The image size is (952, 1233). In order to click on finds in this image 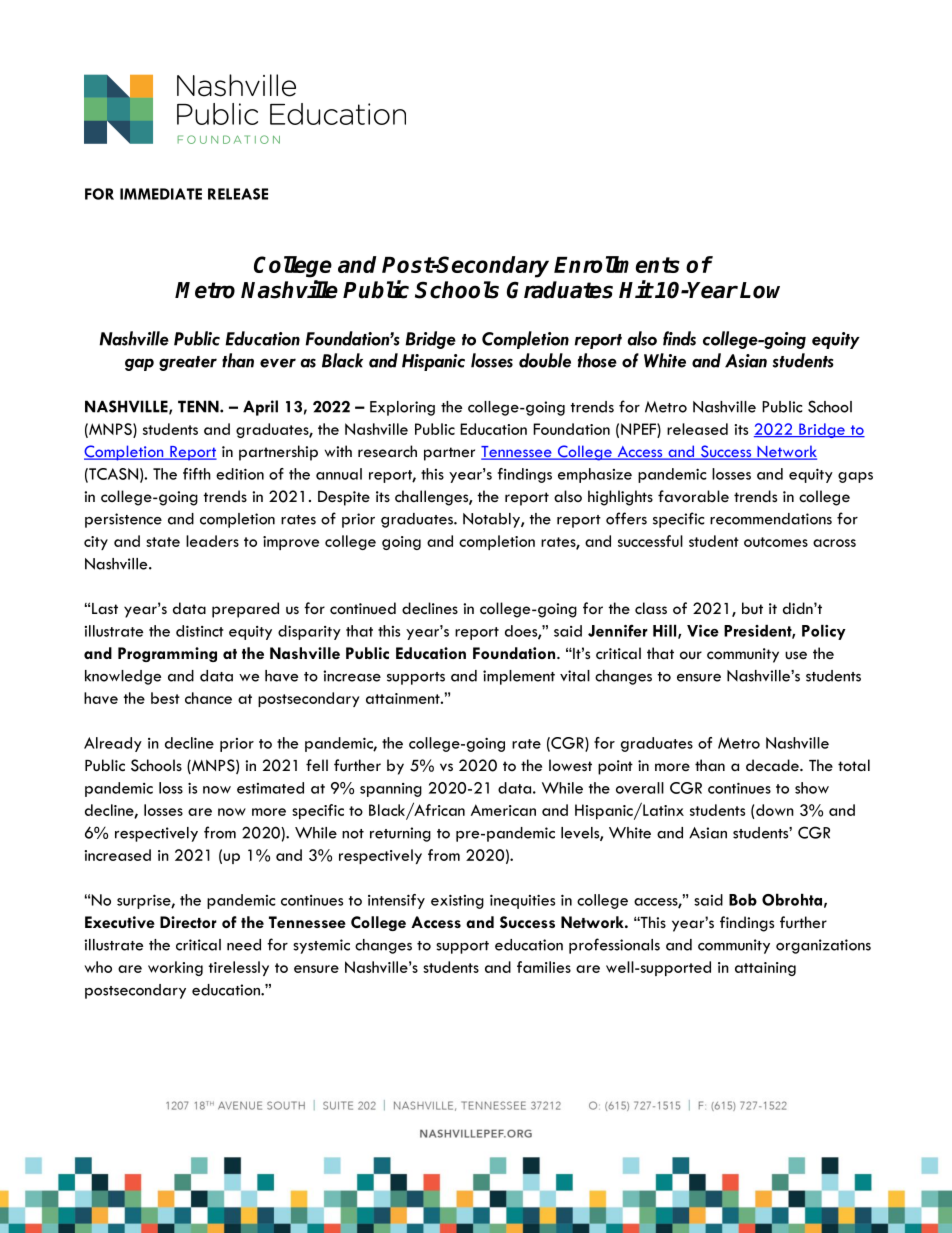, I will do `click(679, 338)`.
